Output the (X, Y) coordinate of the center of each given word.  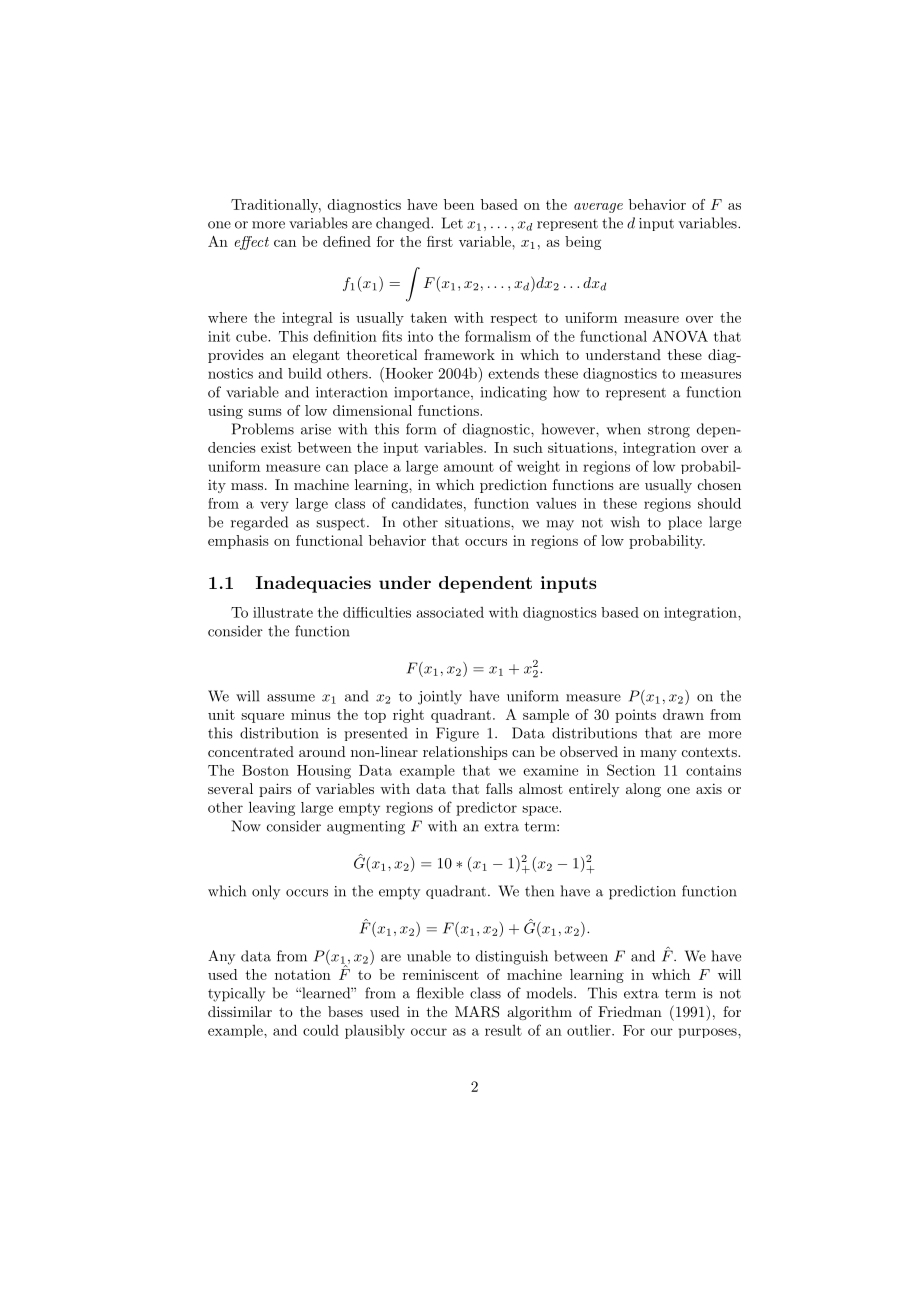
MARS (477, 1012)
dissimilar (240, 1011)
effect (252, 243)
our (662, 1032)
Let (452, 223)
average (598, 208)
